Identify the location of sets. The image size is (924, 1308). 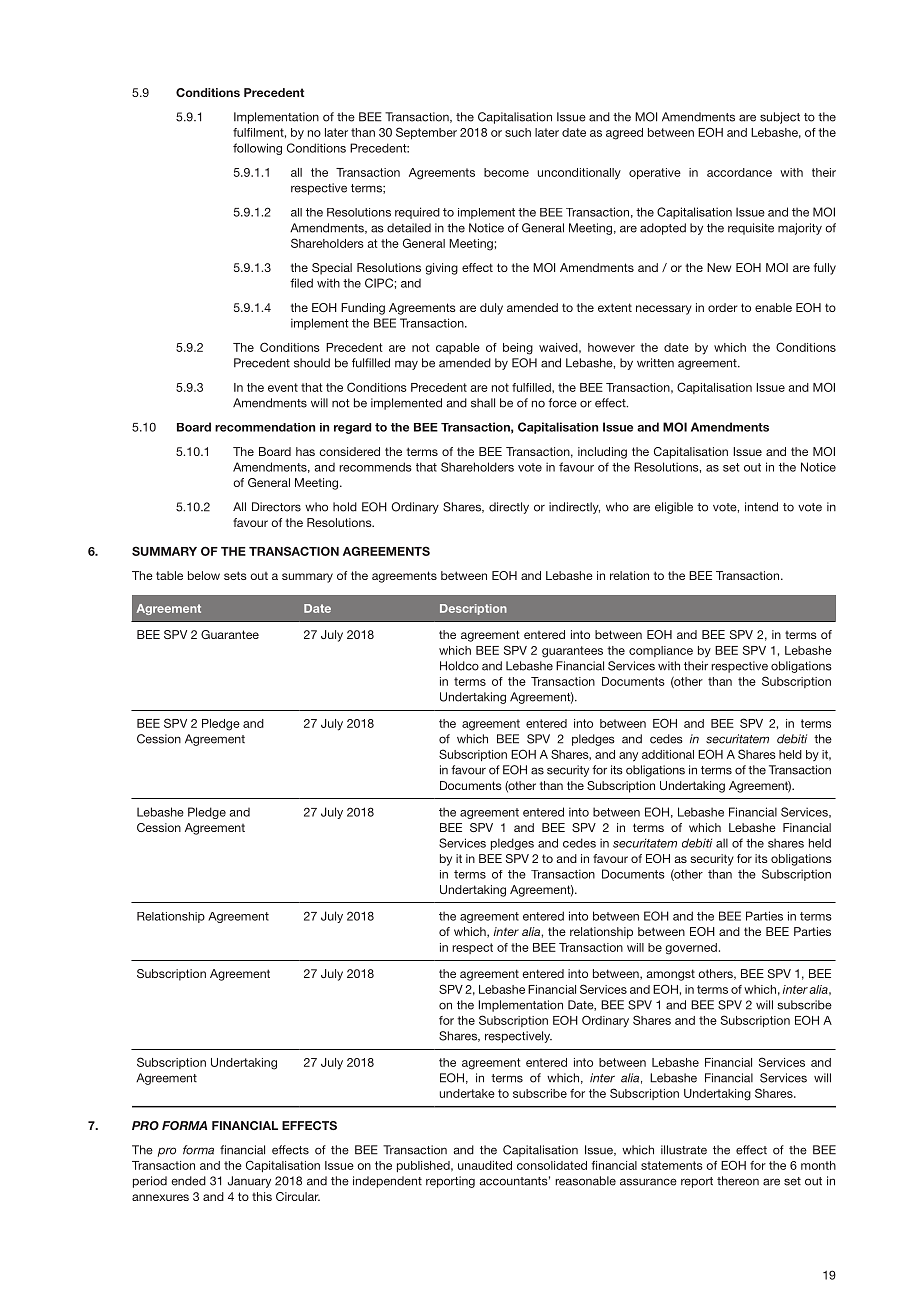
(235, 575).
